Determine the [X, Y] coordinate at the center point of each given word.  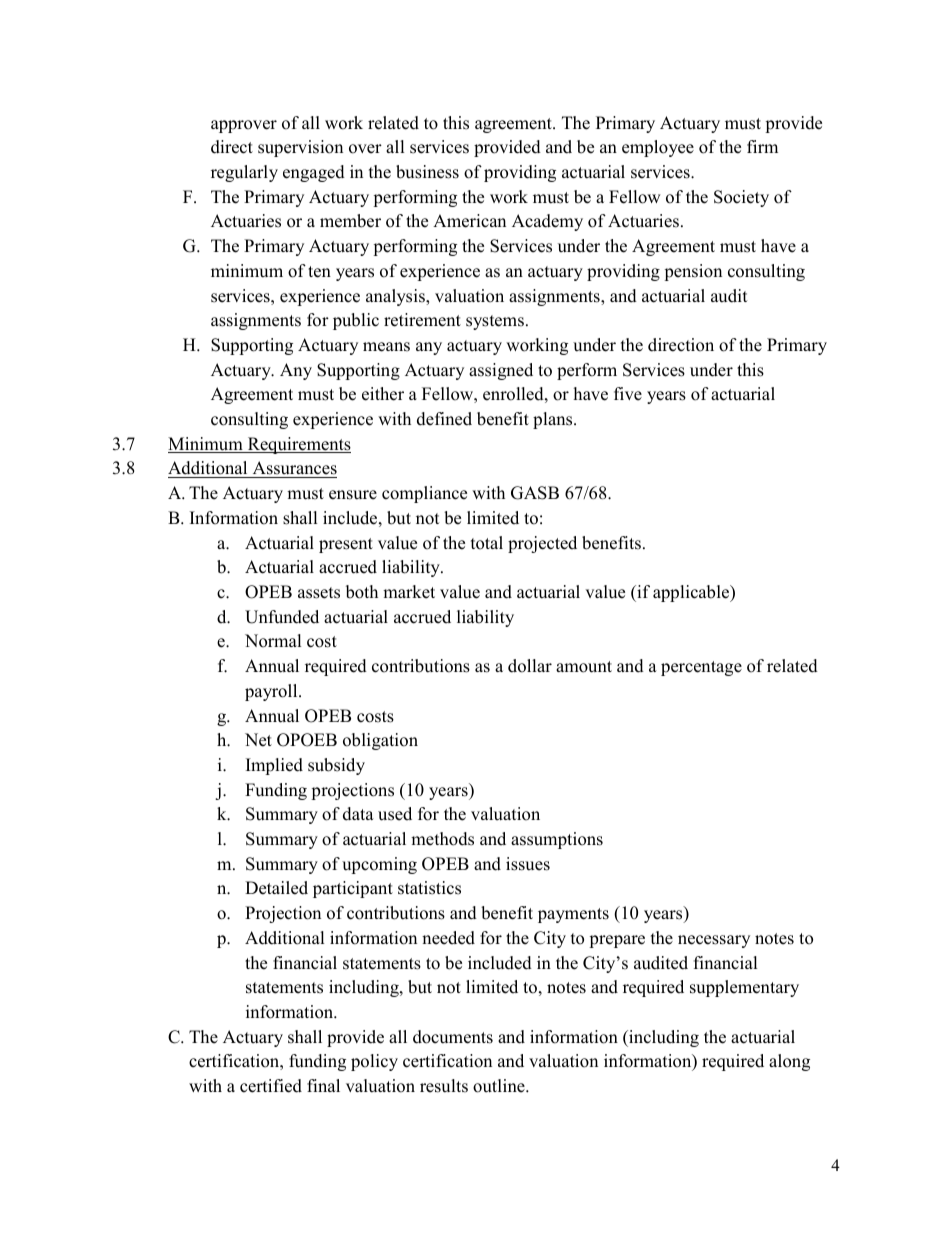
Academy [547, 222]
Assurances [293, 469]
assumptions [557, 840]
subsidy [336, 766]
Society [741, 198]
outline [500, 1086]
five [628, 394]
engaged [314, 173]
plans [554, 420]
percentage [701, 668]
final [323, 1085]
